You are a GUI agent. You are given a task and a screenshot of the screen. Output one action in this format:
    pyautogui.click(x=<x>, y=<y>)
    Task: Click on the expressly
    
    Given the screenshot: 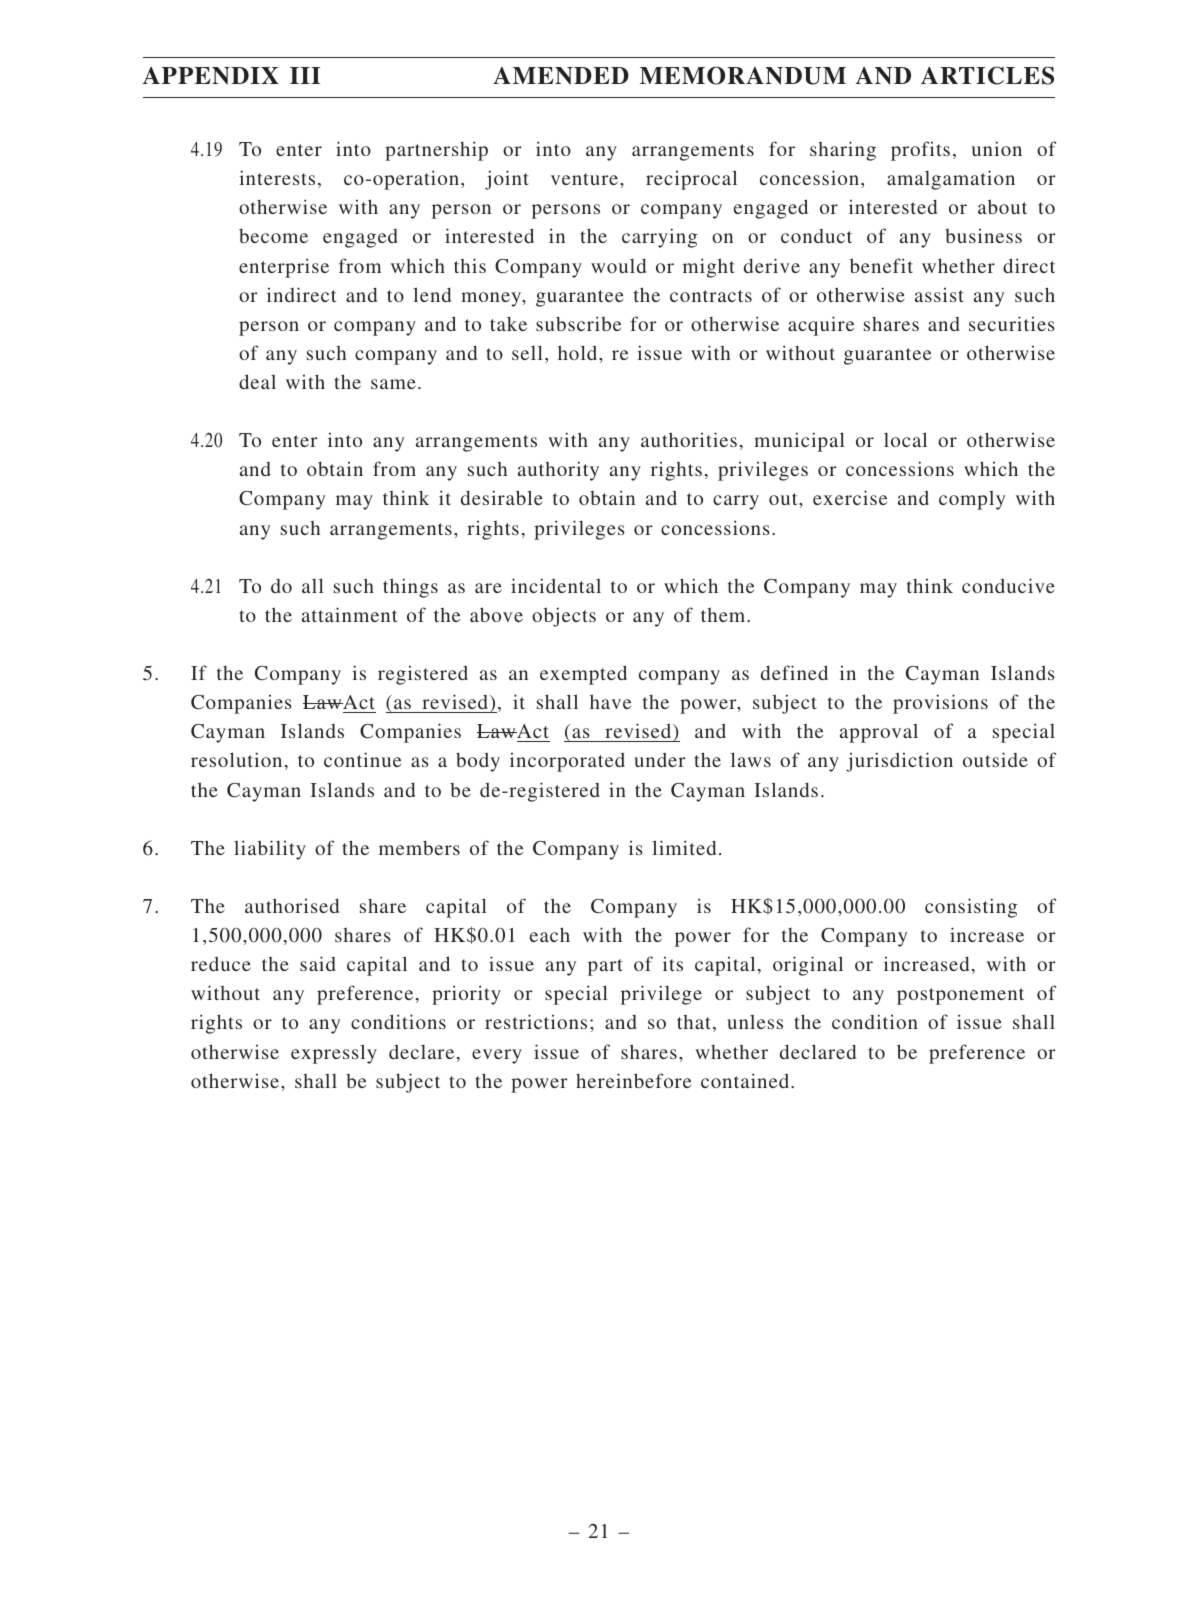 What is the action you would take?
    pyautogui.click(x=334, y=1054)
